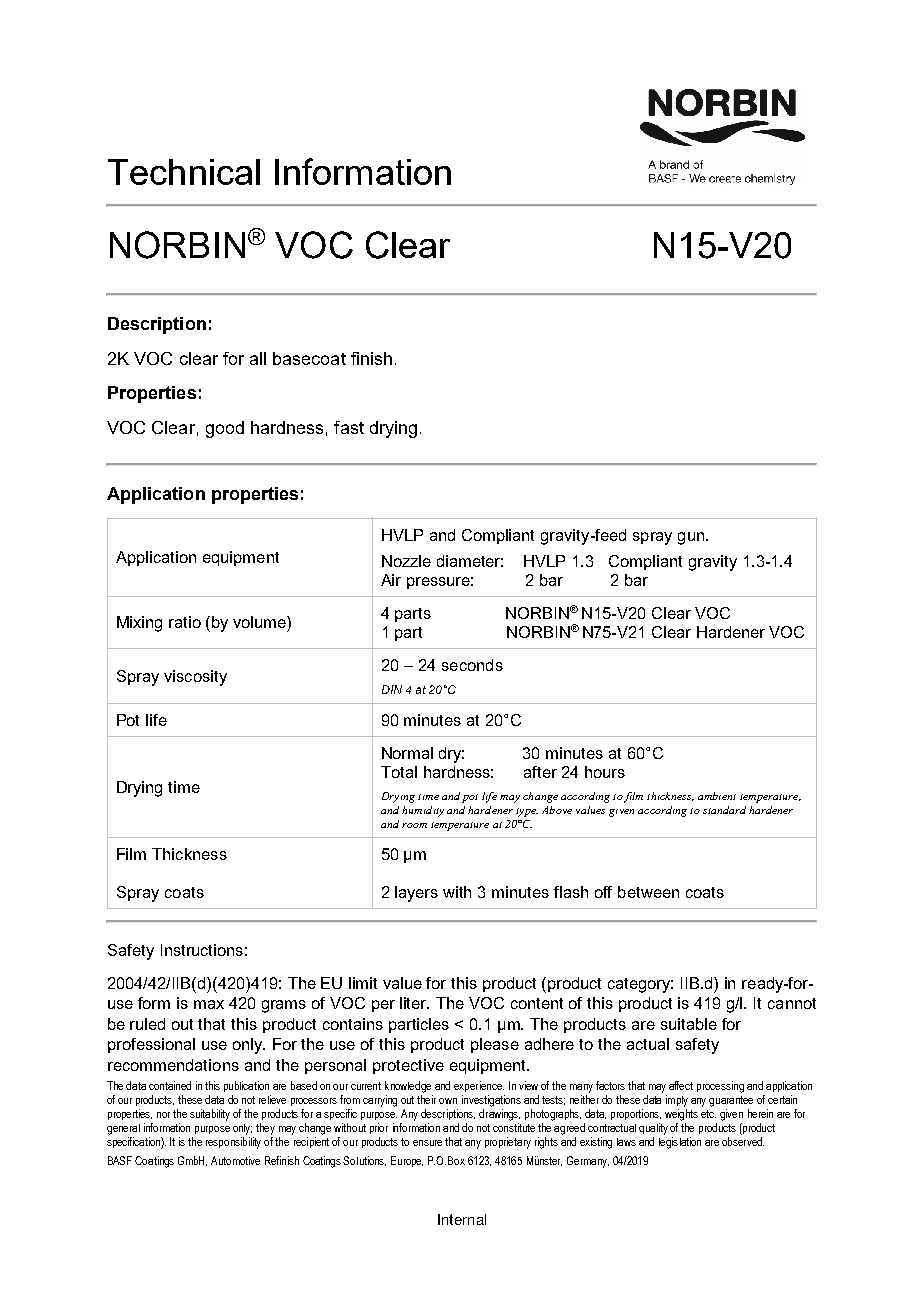 The width and height of the screenshot is (924, 1308). What do you see at coordinates (309, 358) in the screenshot?
I see `basecoat` at bounding box center [309, 358].
